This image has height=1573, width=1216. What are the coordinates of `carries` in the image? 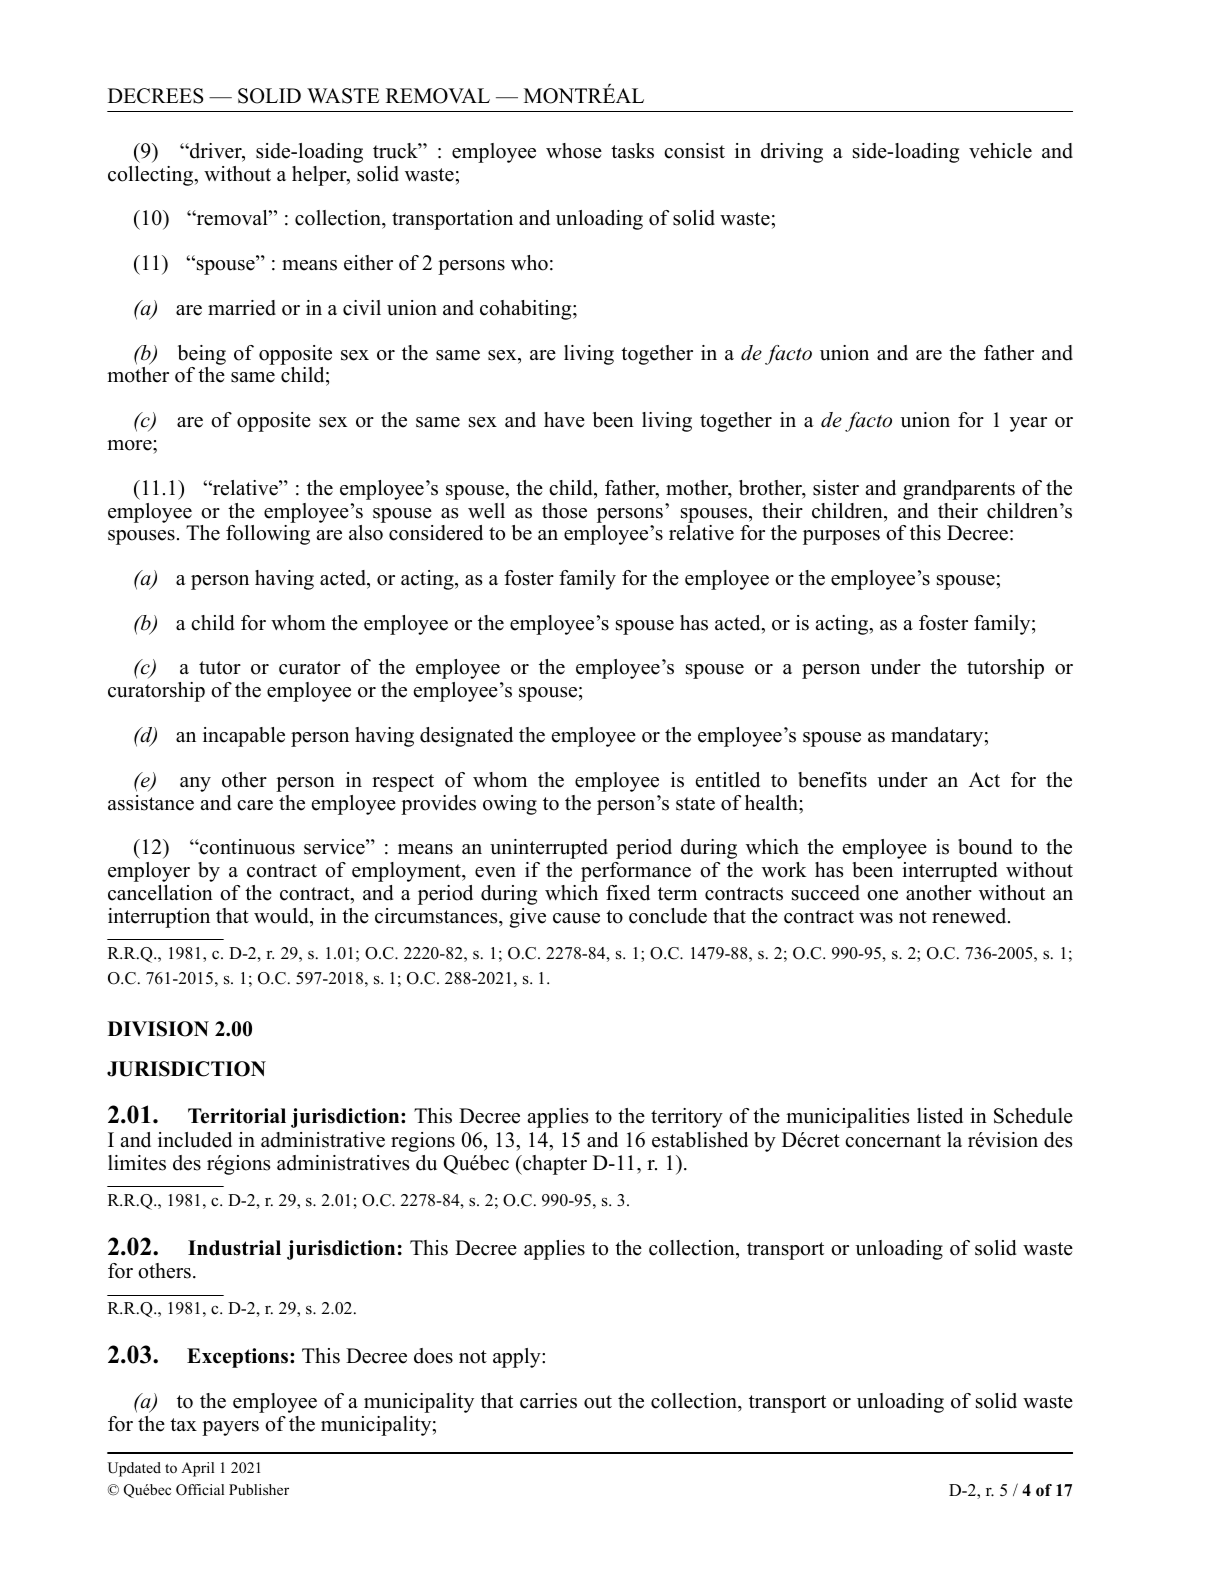 It's located at (548, 1401).
